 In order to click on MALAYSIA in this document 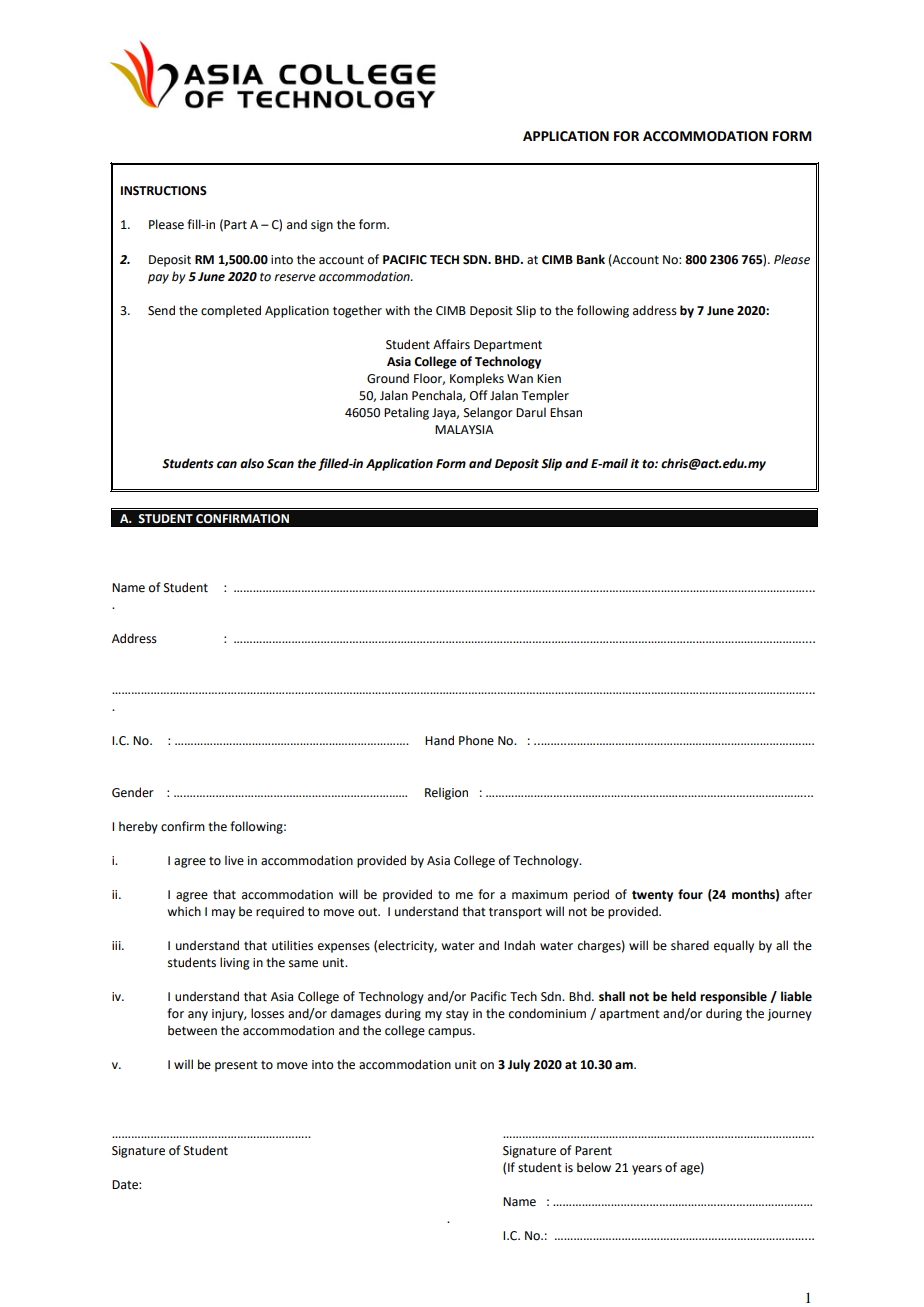, I will do `click(464, 430)`.
